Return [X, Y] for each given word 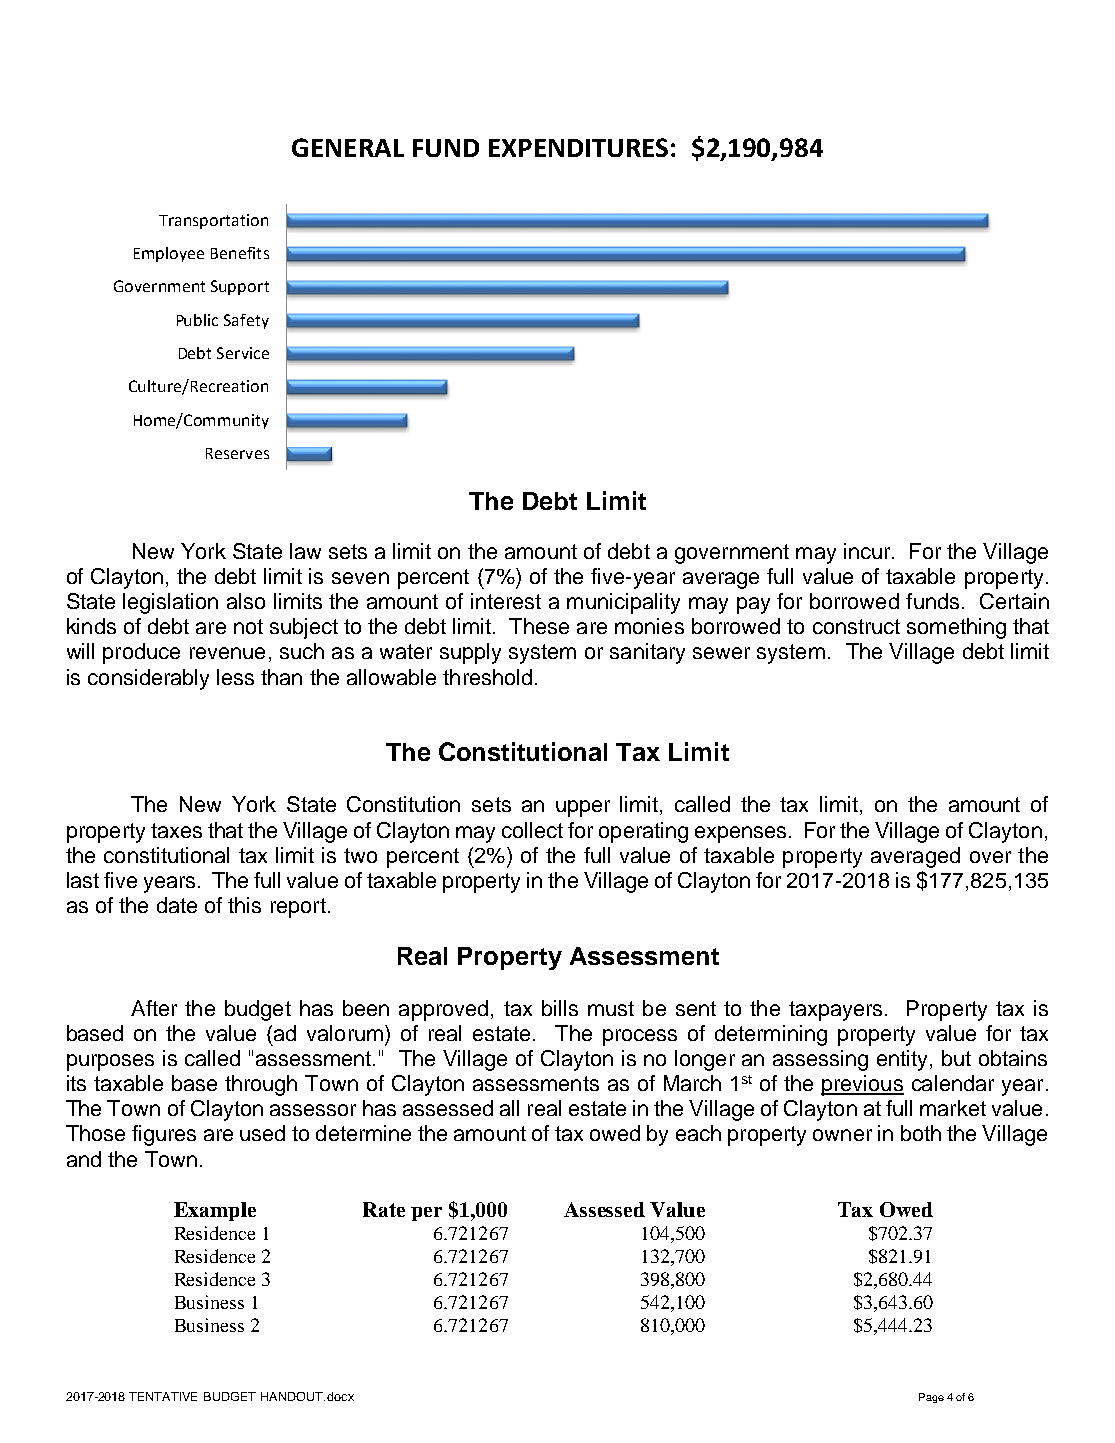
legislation [170, 603]
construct [856, 626]
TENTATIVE [163, 1396]
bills [560, 1008]
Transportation [213, 221]
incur [868, 551]
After [154, 1008]
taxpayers [835, 1011]
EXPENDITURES [578, 147]
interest [506, 601]
